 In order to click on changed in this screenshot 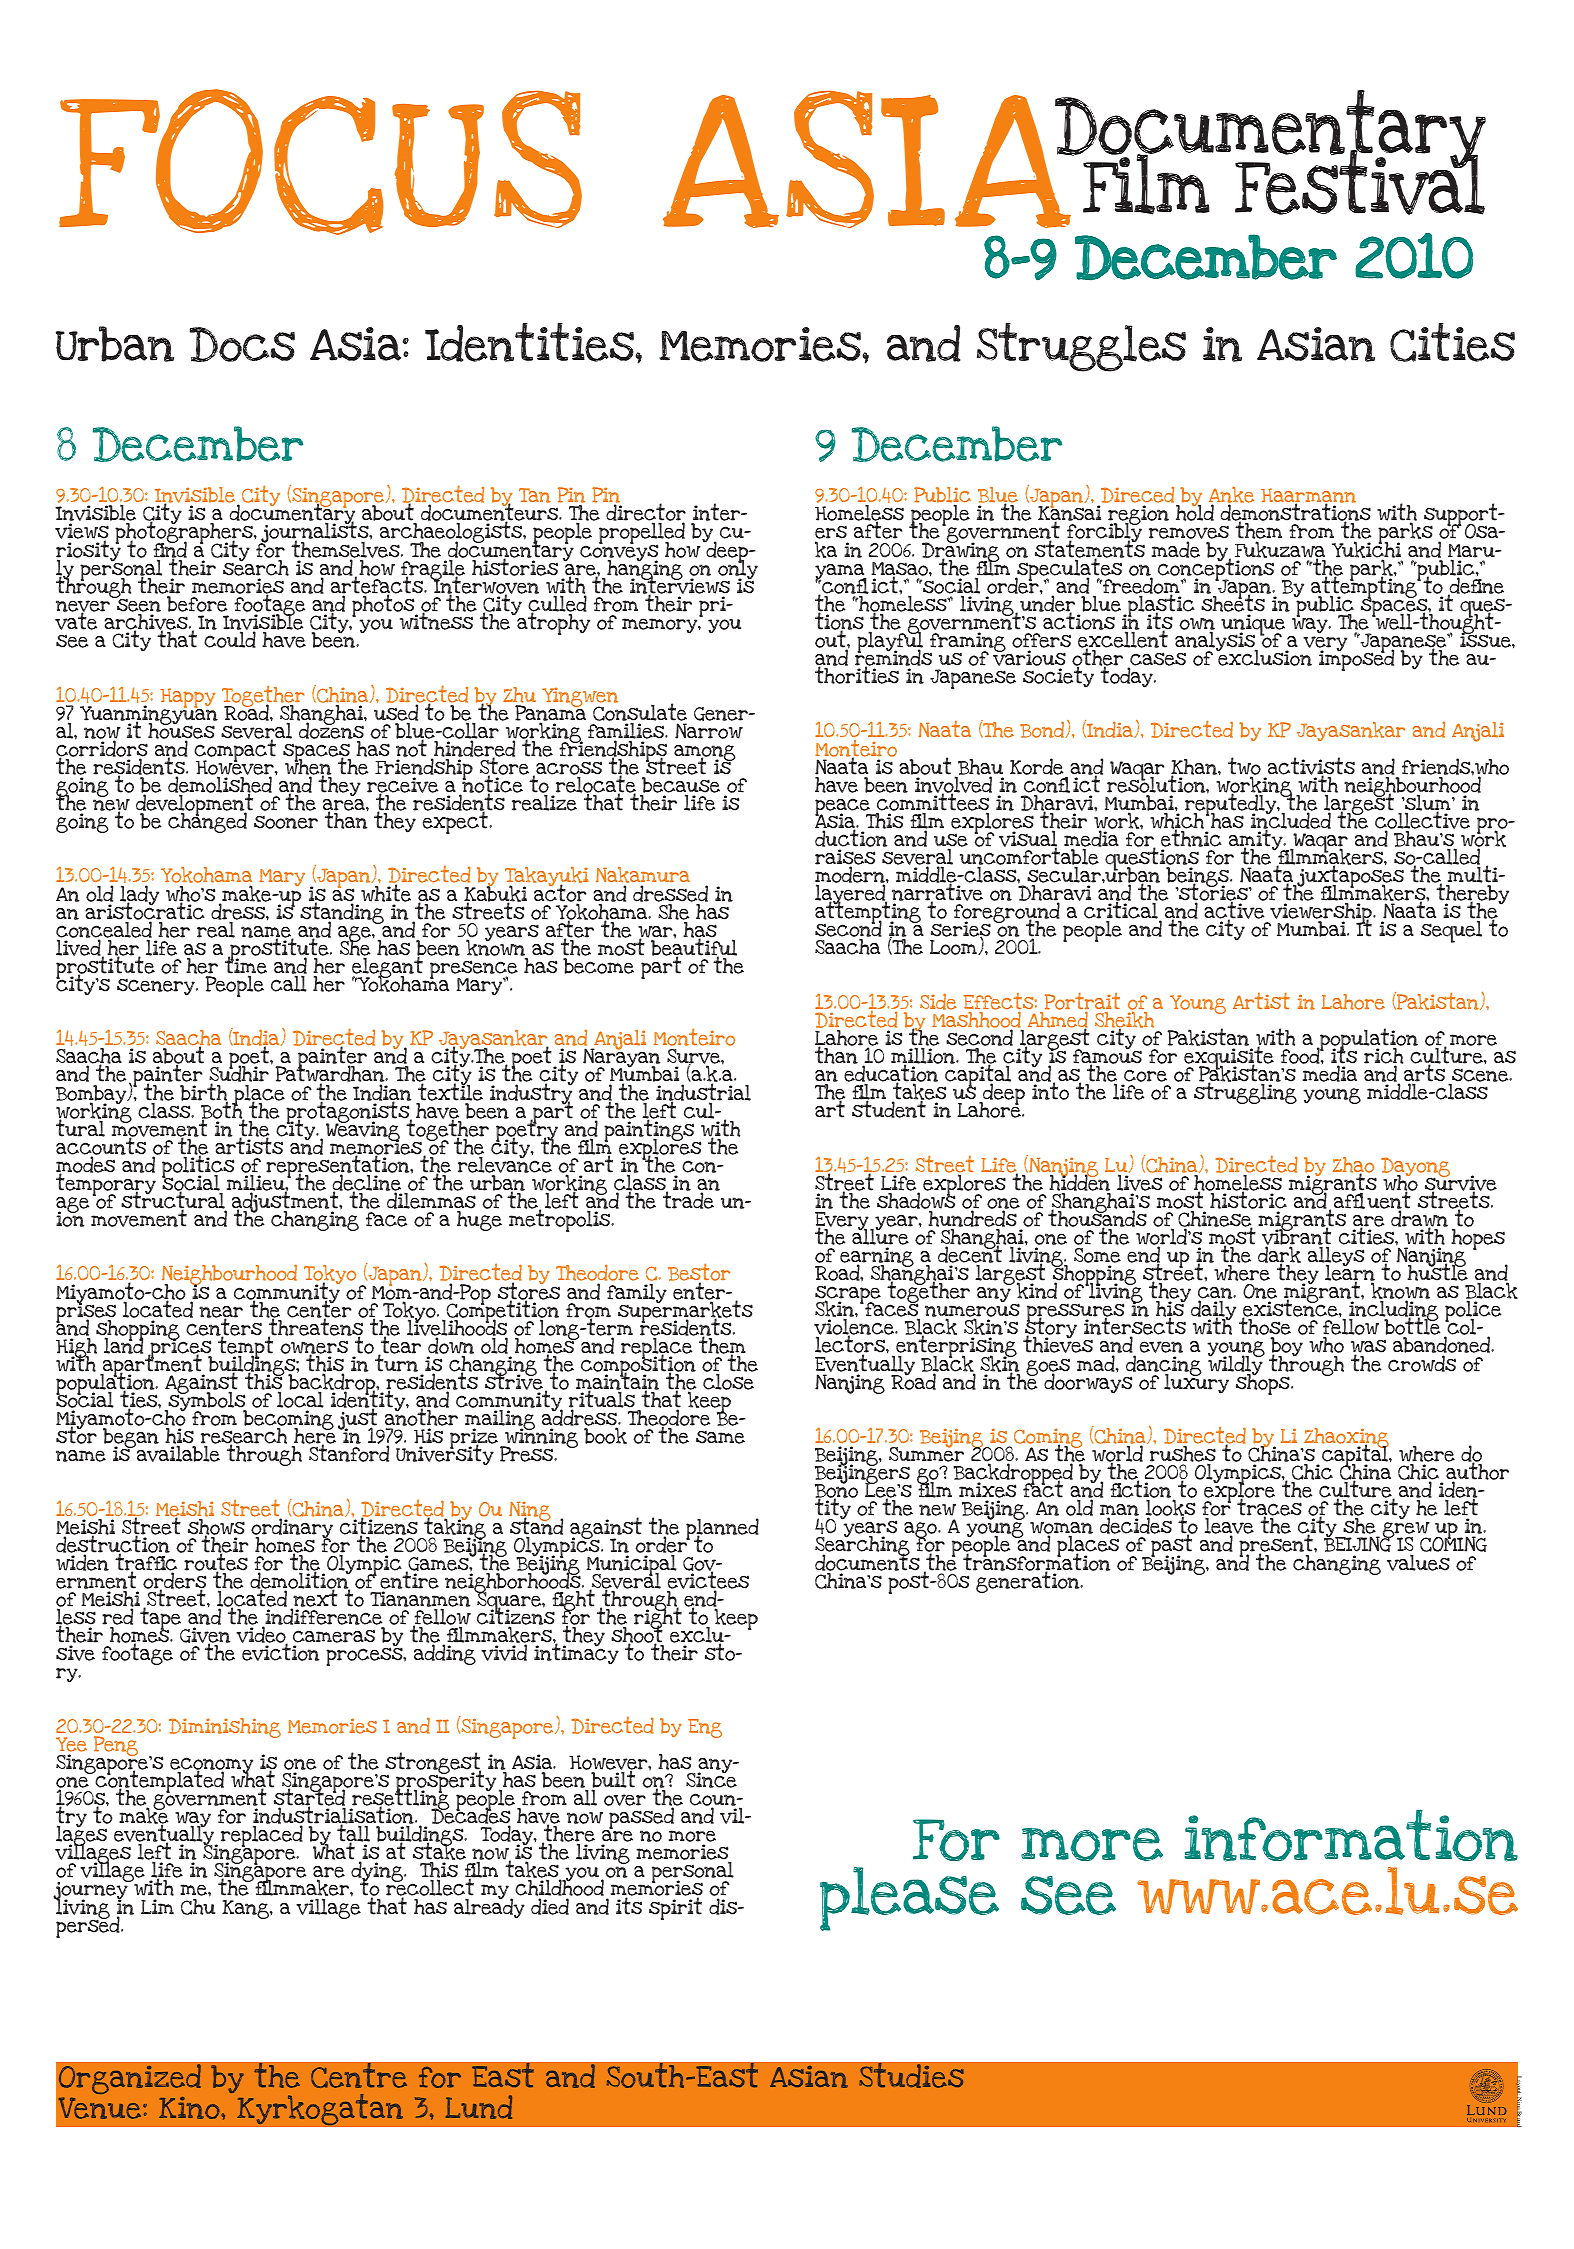, I will do `click(207, 822)`.
